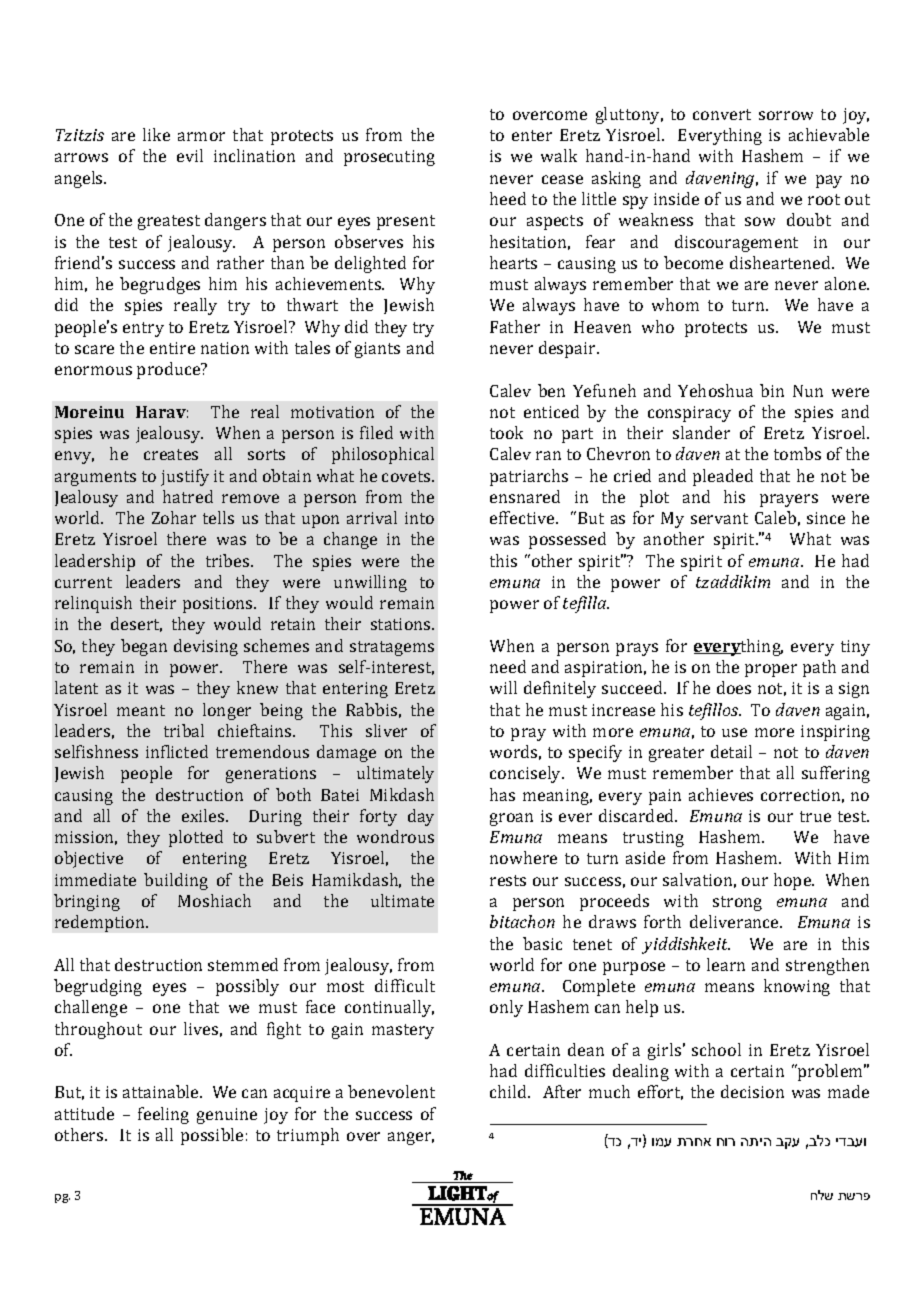 Image resolution: width=924 pixels, height=1308 pixels. Describe the element at coordinates (144, 647) in the screenshot. I see `began` at that location.
